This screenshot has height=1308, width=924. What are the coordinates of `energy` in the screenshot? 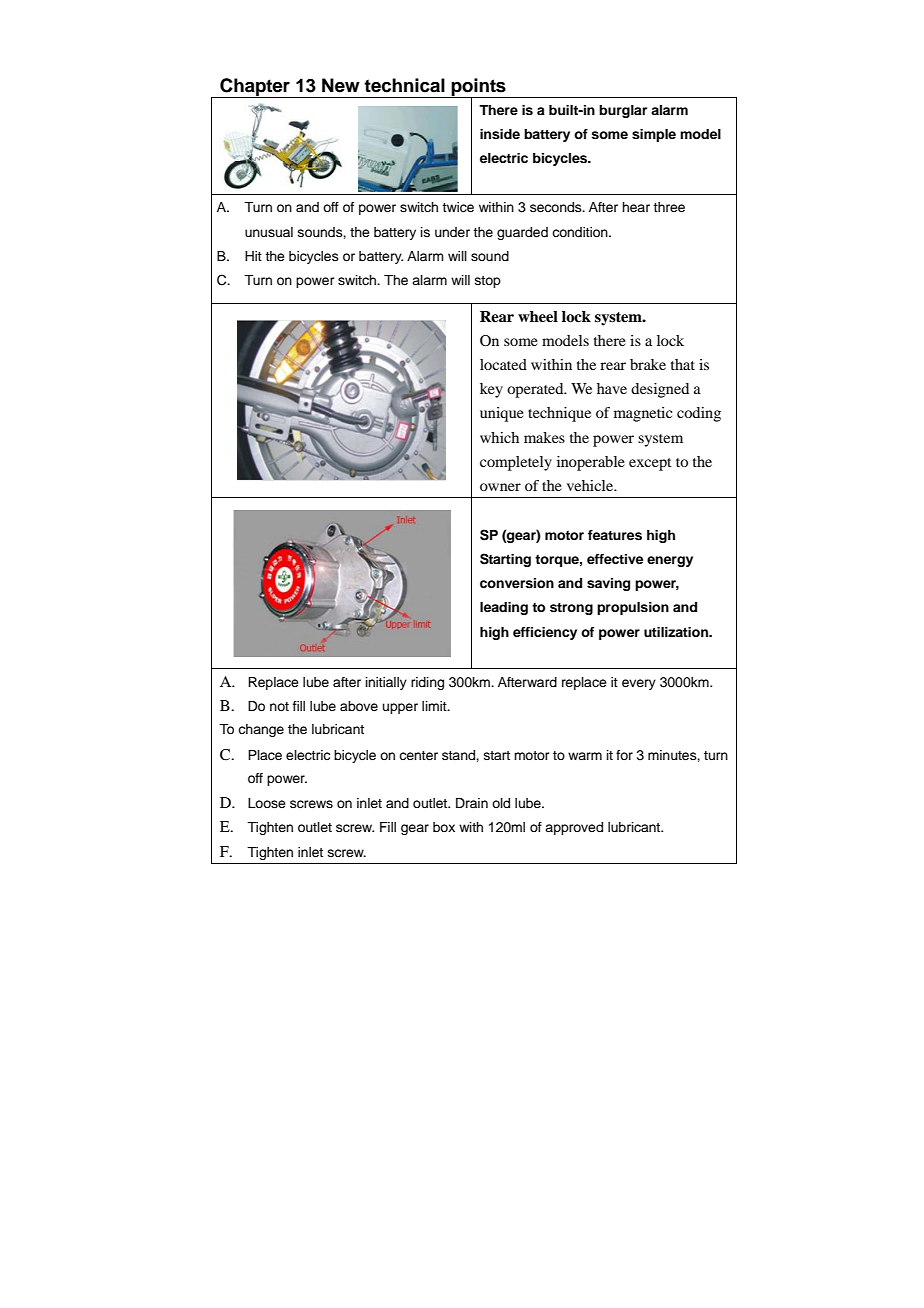 It's located at (670, 561).
